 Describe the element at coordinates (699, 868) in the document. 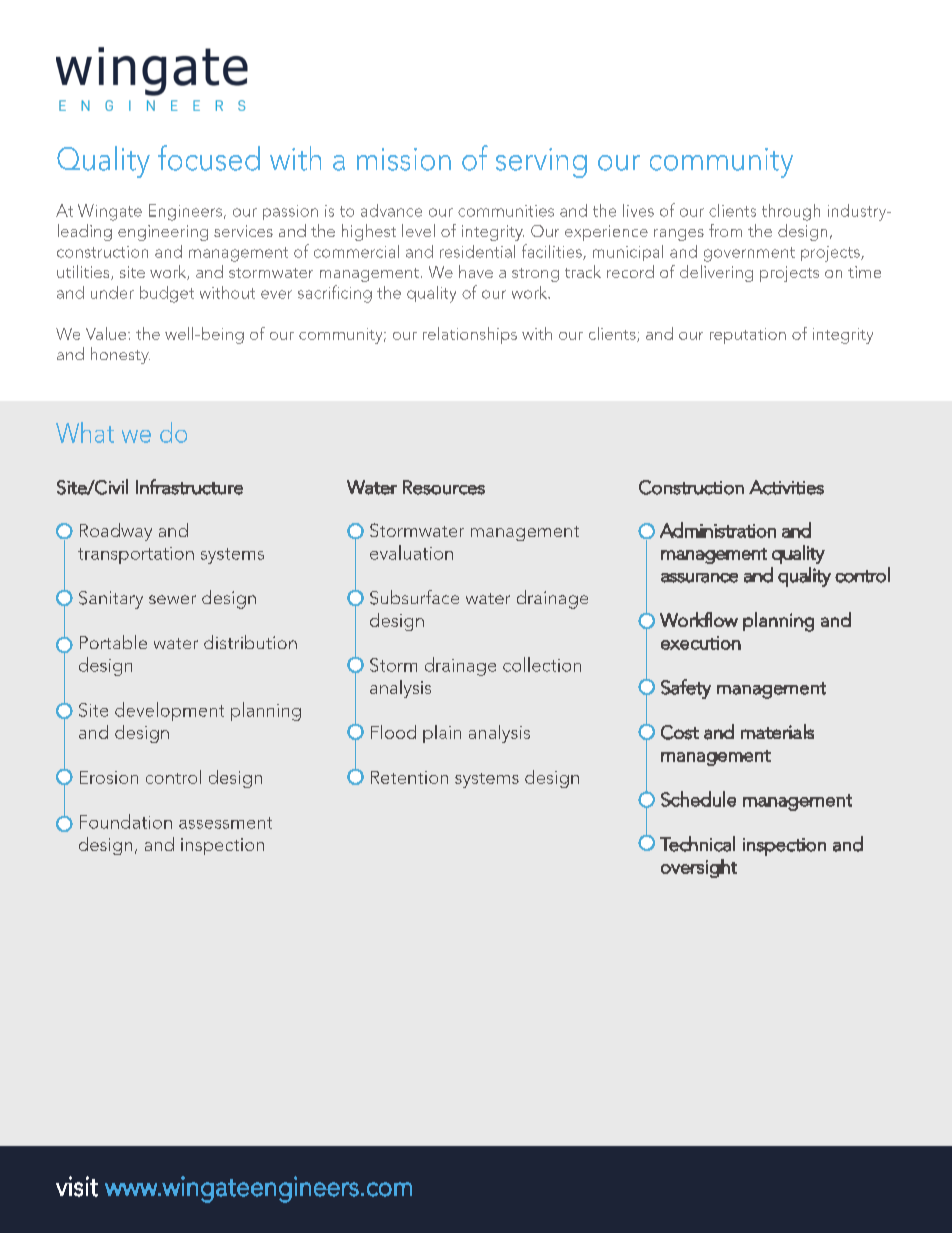

I see `oversight` at that location.
